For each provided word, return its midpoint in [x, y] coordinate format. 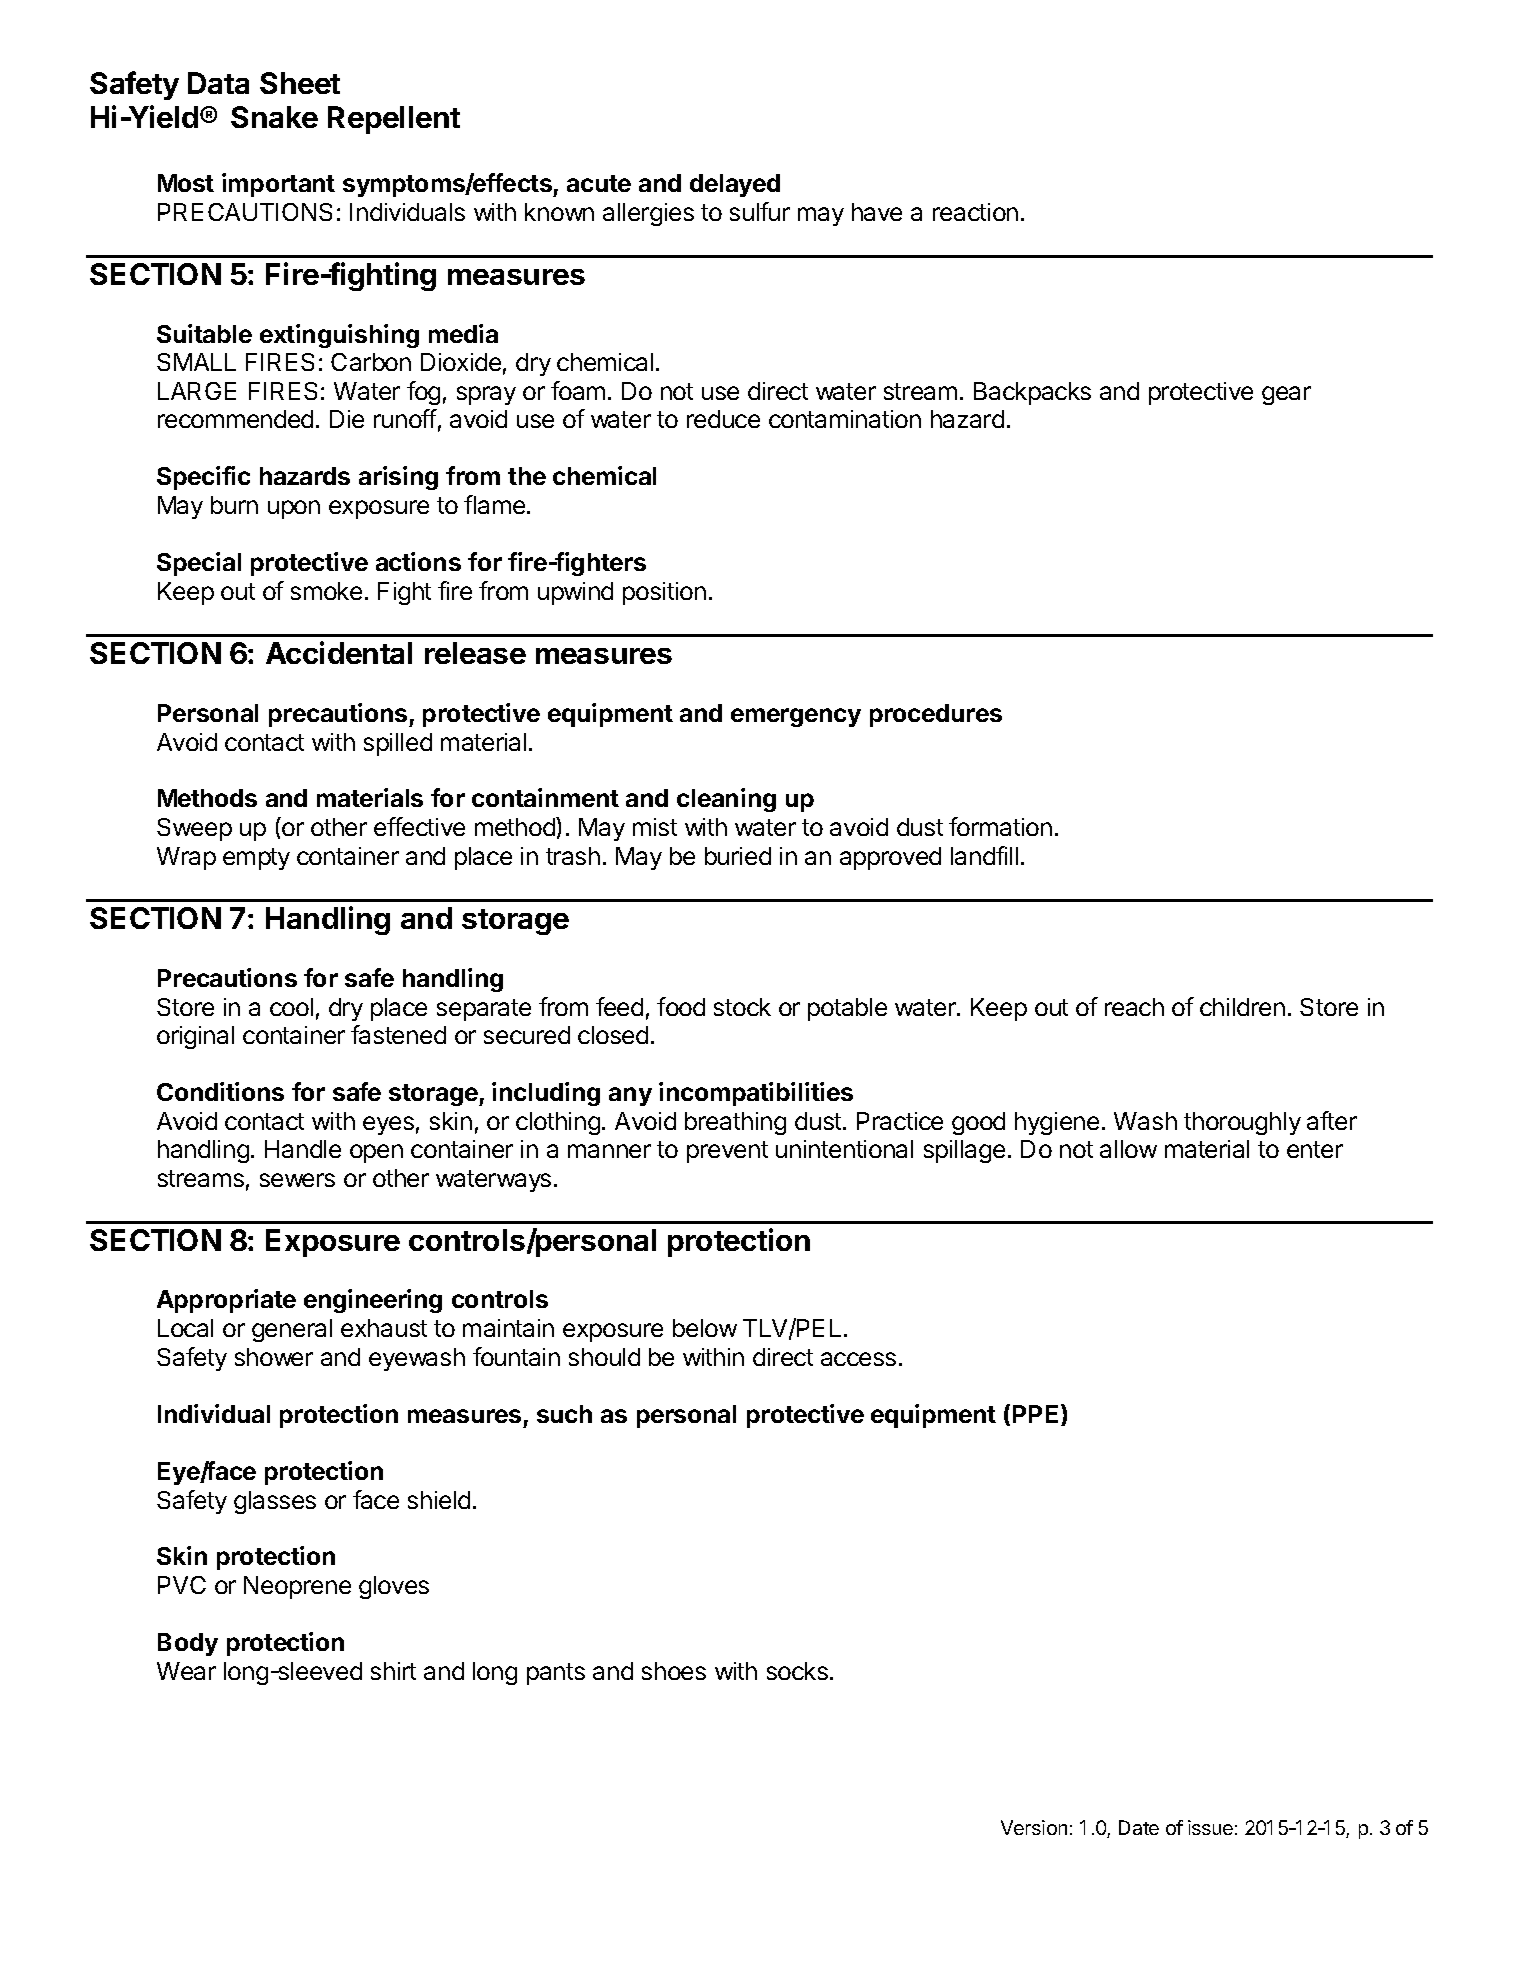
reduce [723, 419]
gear [1286, 395]
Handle [303, 1149]
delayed [735, 185]
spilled [398, 744]
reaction [975, 212]
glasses [275, 1502]
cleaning [726, 800]
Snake [274, 117]
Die [347, 419]
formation [1000, 826]
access [858, 1359]
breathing [735, 1123]
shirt [393, 1671]
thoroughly [1242, 1123]
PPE [1037, 1415]
